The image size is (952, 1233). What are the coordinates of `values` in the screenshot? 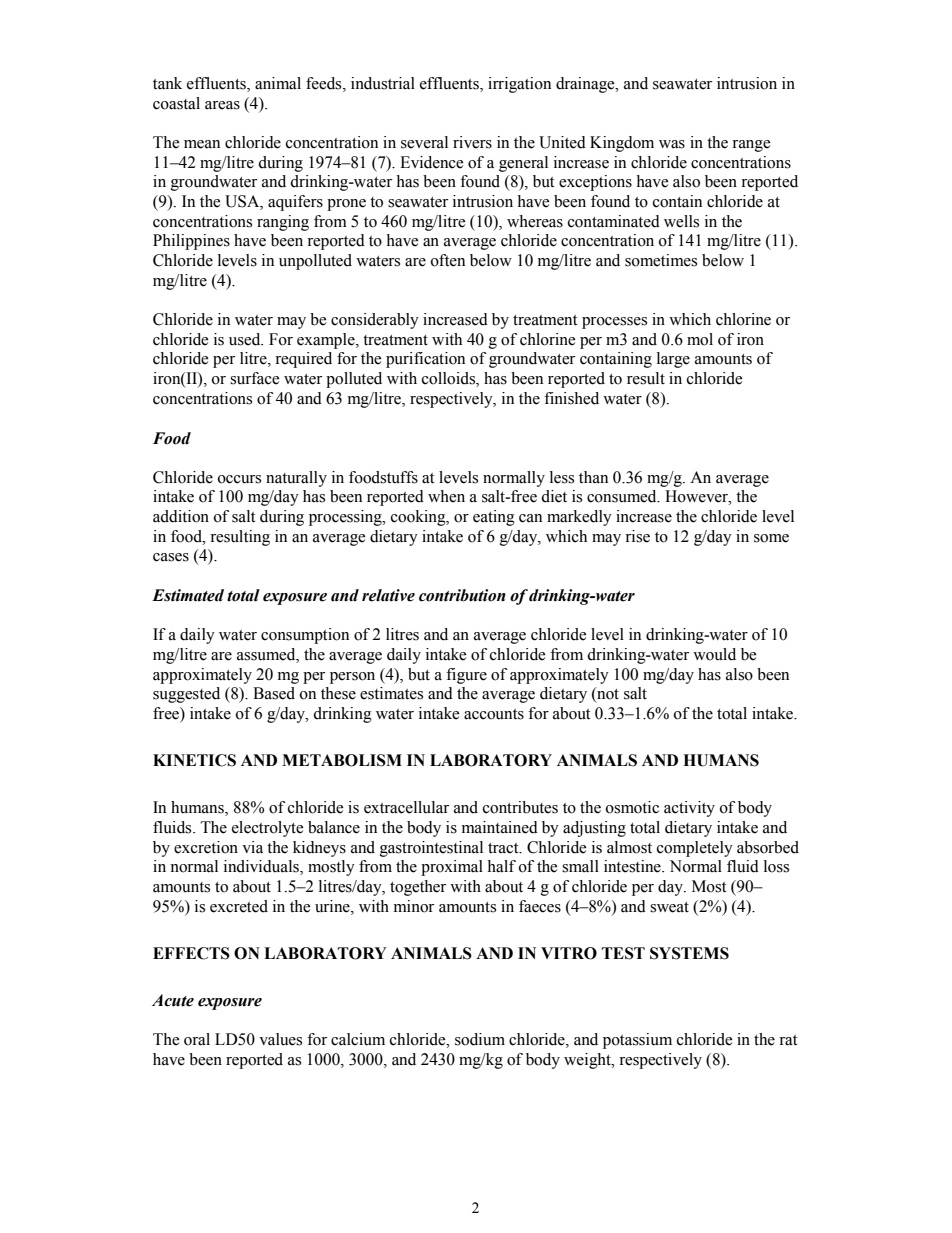 It's located at (280, 1039).
